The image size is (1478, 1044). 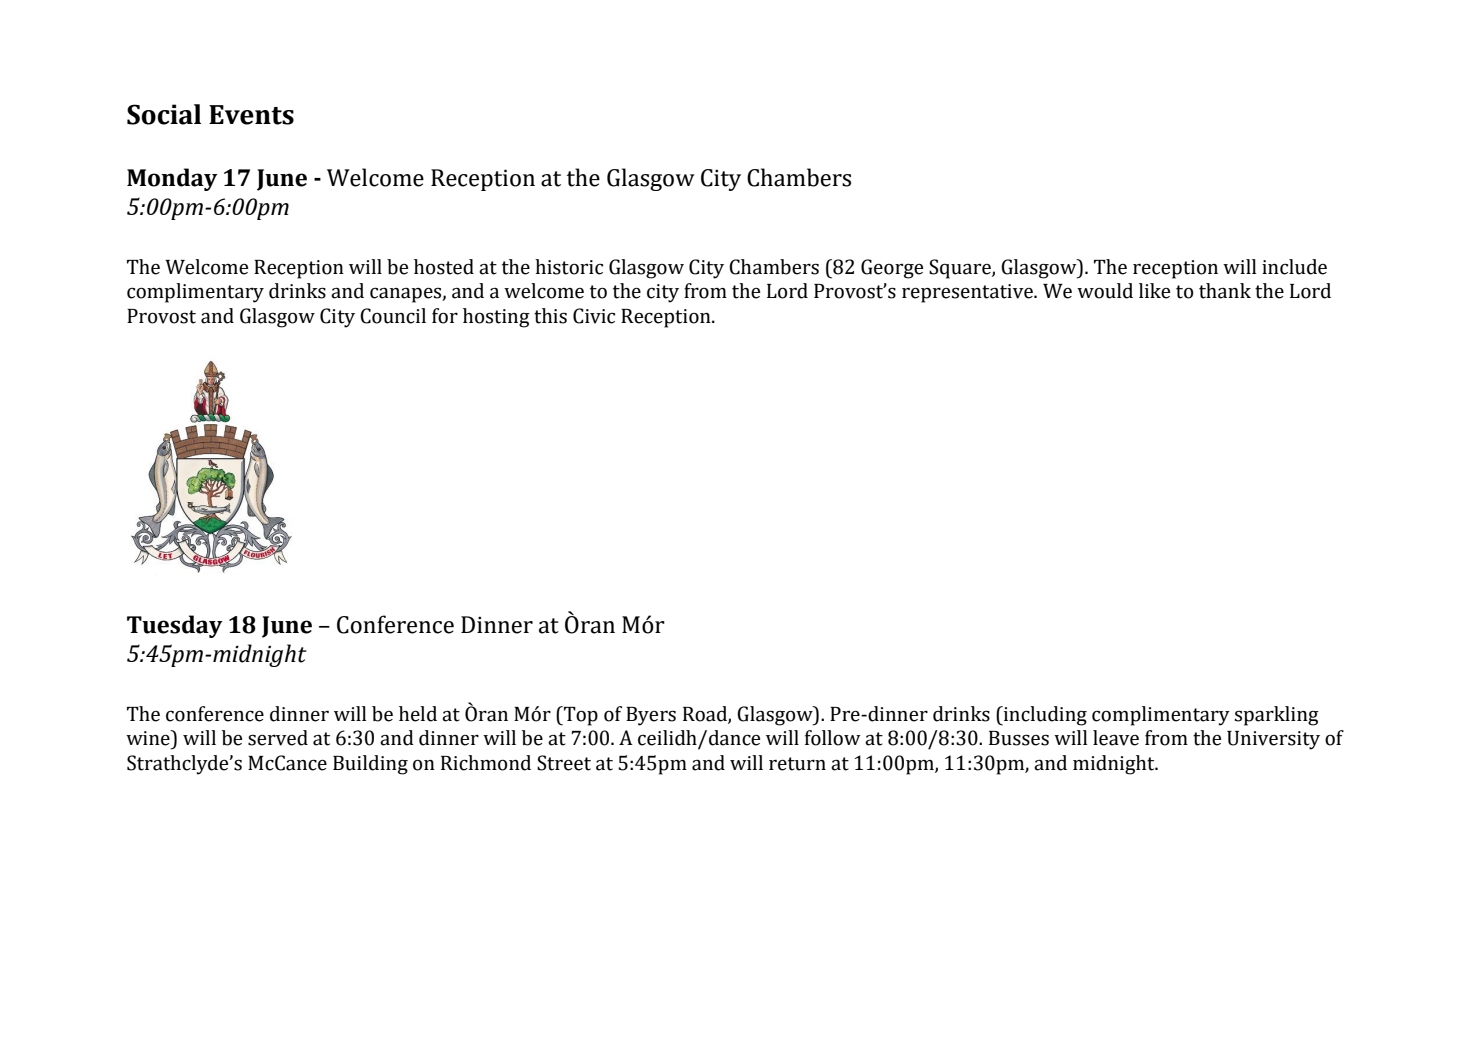 What do you see at coordinates (1294, 267) in the screenshot?
I see `include` at bounding box center [1294, 267].
